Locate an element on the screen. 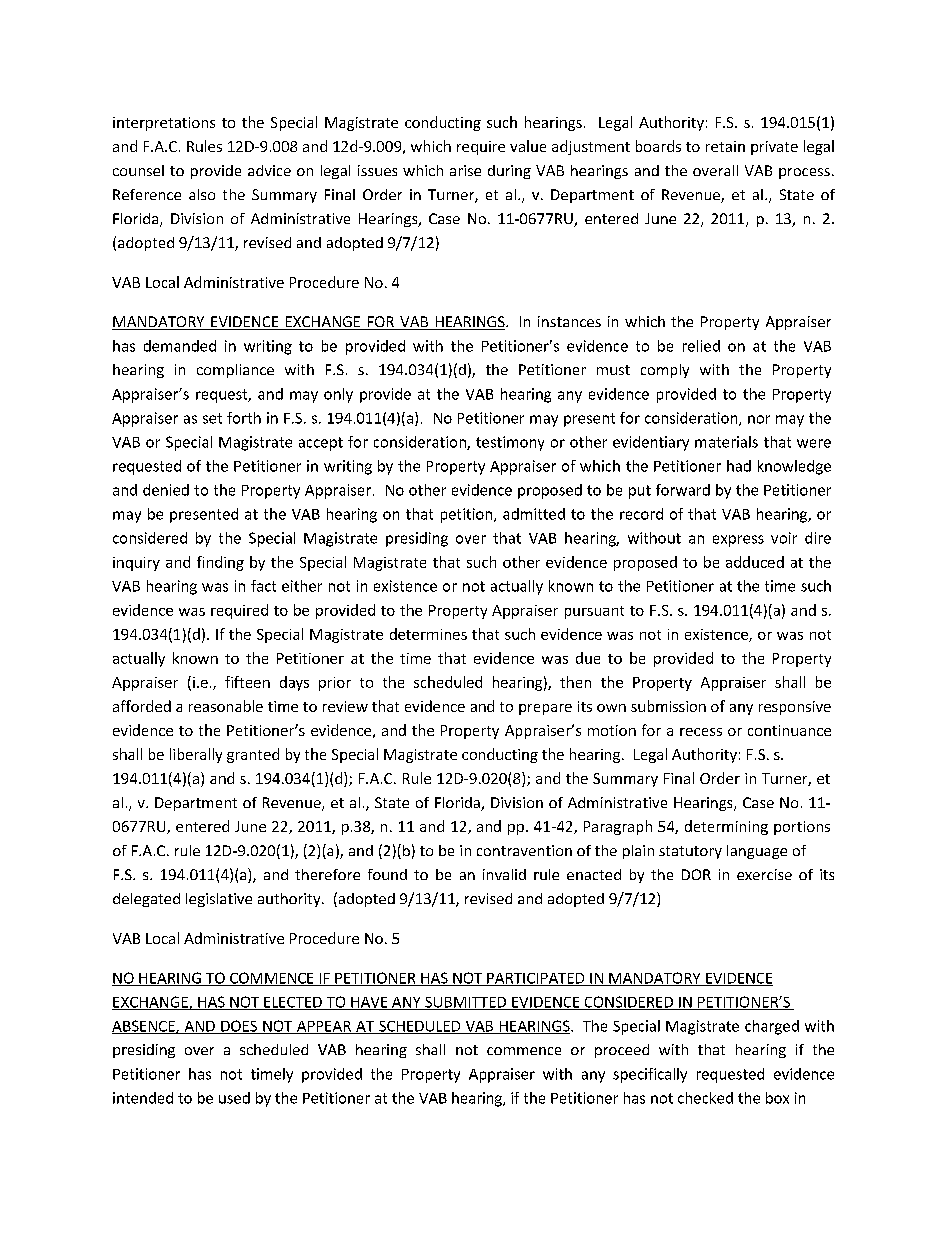  testimony is located at coordinates (510, 443).
